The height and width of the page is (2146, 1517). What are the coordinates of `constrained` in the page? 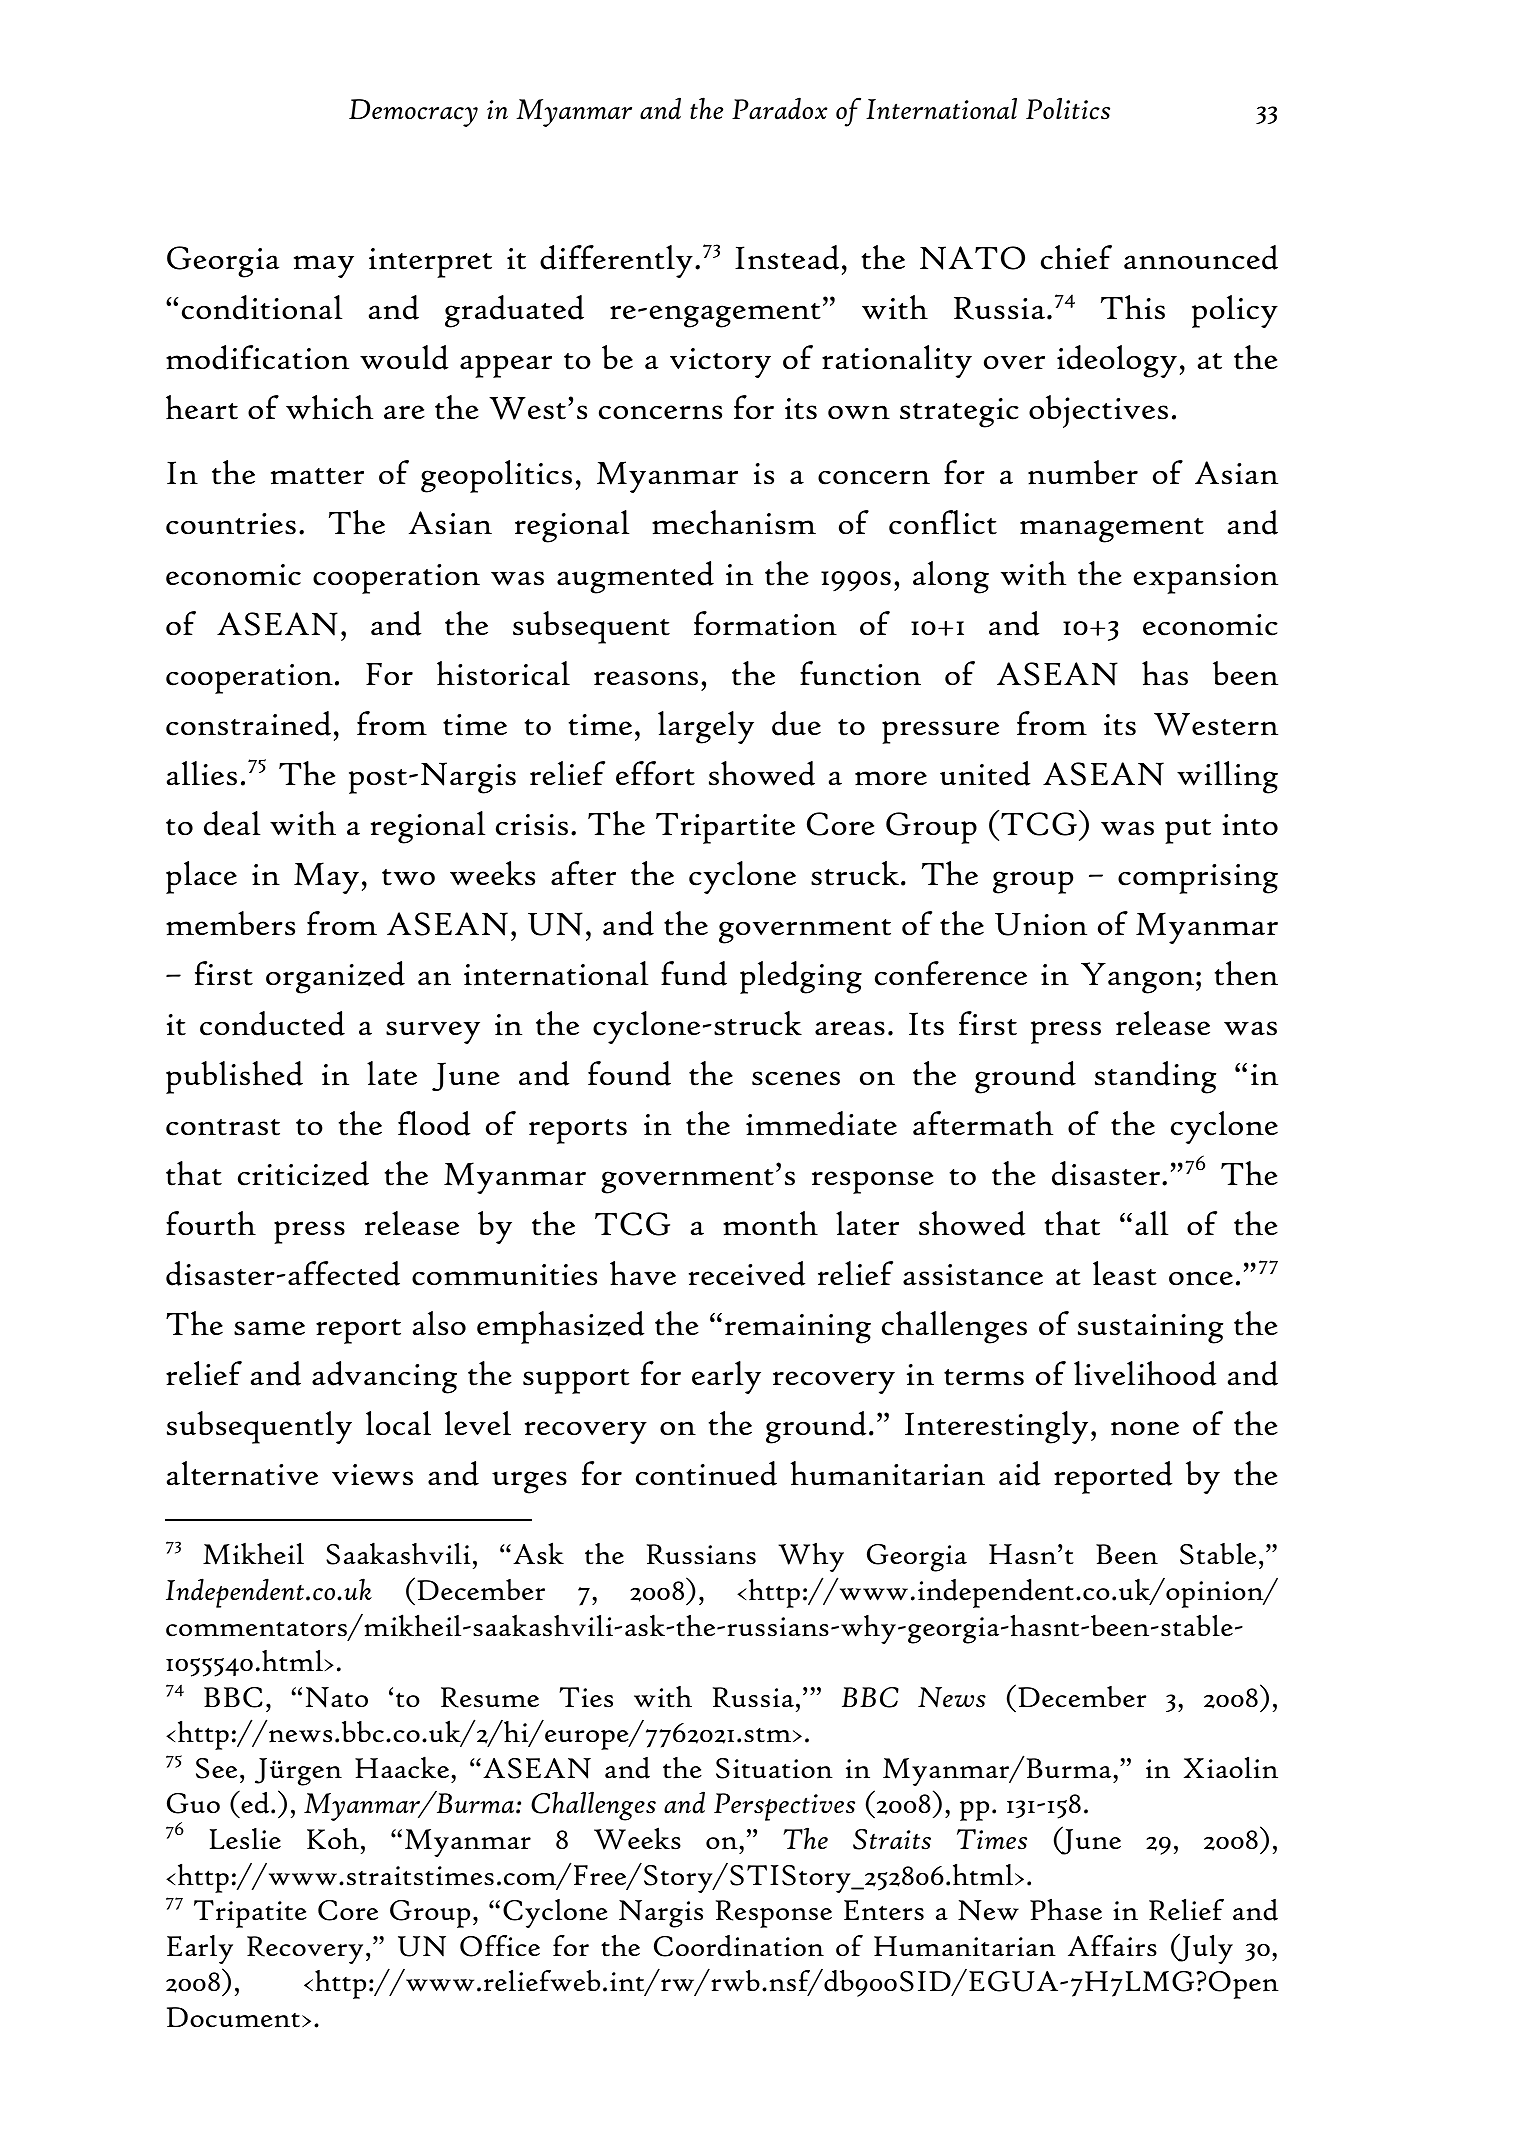 It's located at (248, 723).
